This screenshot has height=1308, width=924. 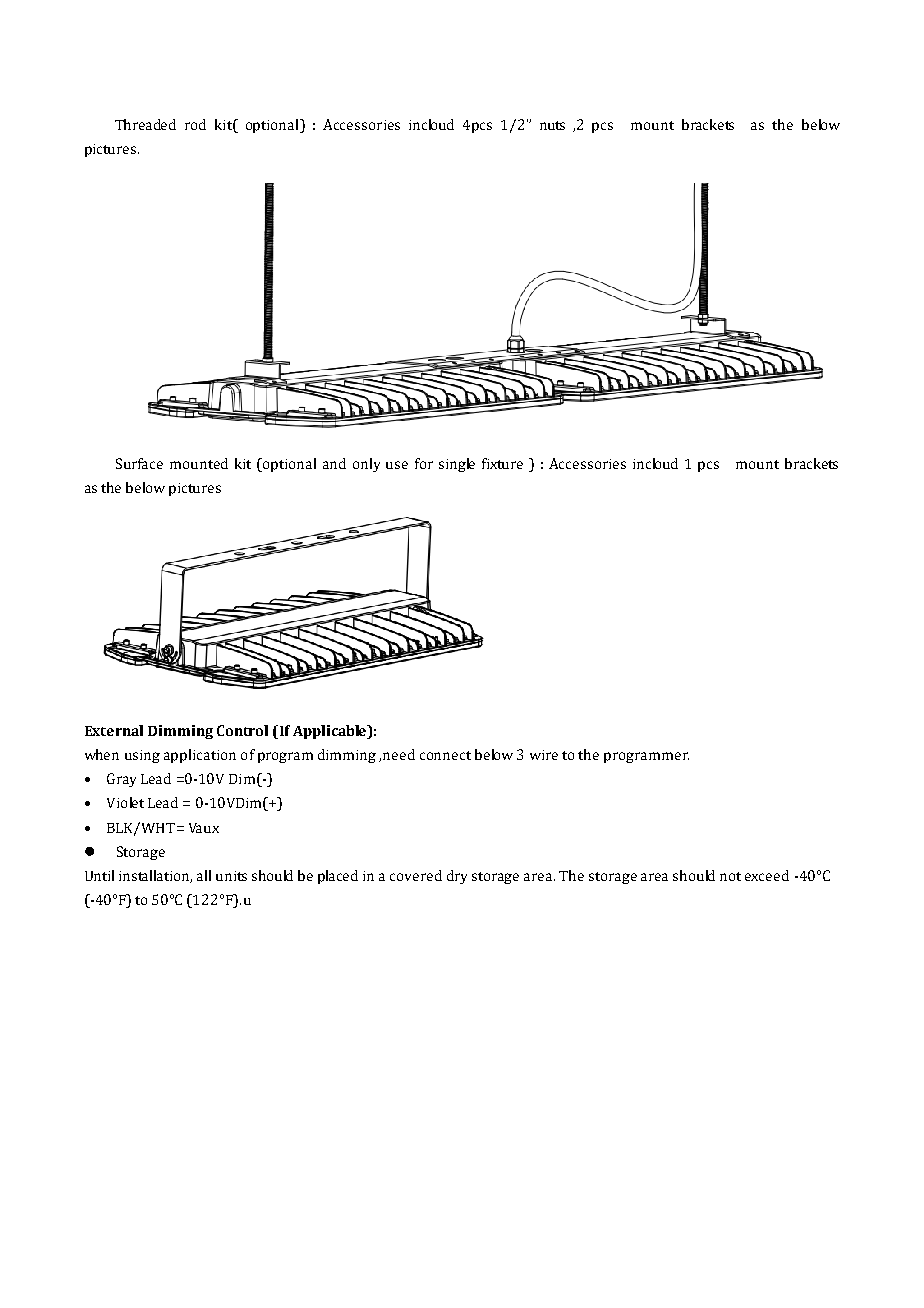 I want to click on Control, so click(x=242, y=730).
